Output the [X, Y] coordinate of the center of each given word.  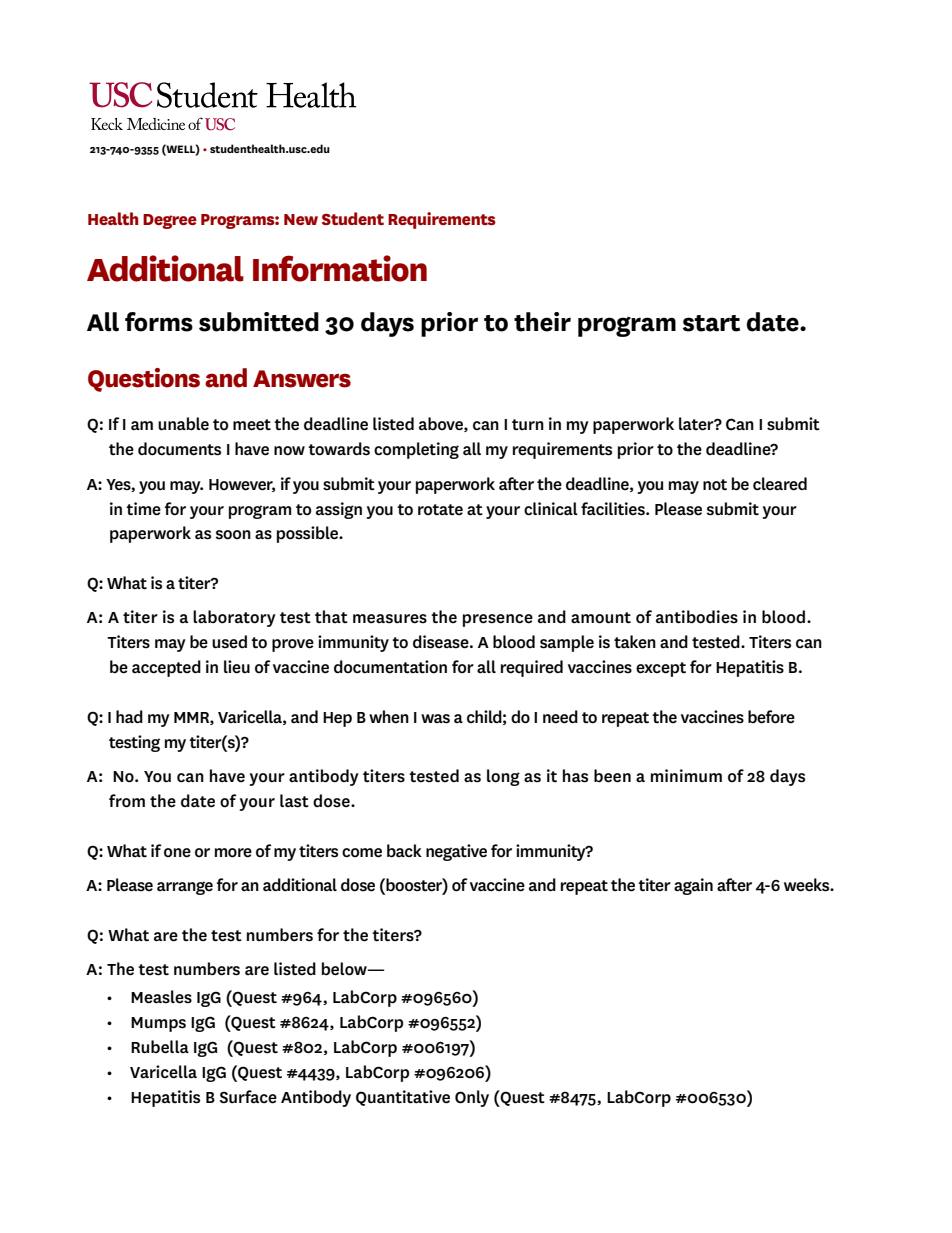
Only [472, 1098]
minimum [686, 775]
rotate [440, 510]
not [715, 485]
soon [233, 535]
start [711, 323]
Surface [248, 1097]
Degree [170, 221]
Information [340, 268]
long [503, 777]
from [127, 801]
